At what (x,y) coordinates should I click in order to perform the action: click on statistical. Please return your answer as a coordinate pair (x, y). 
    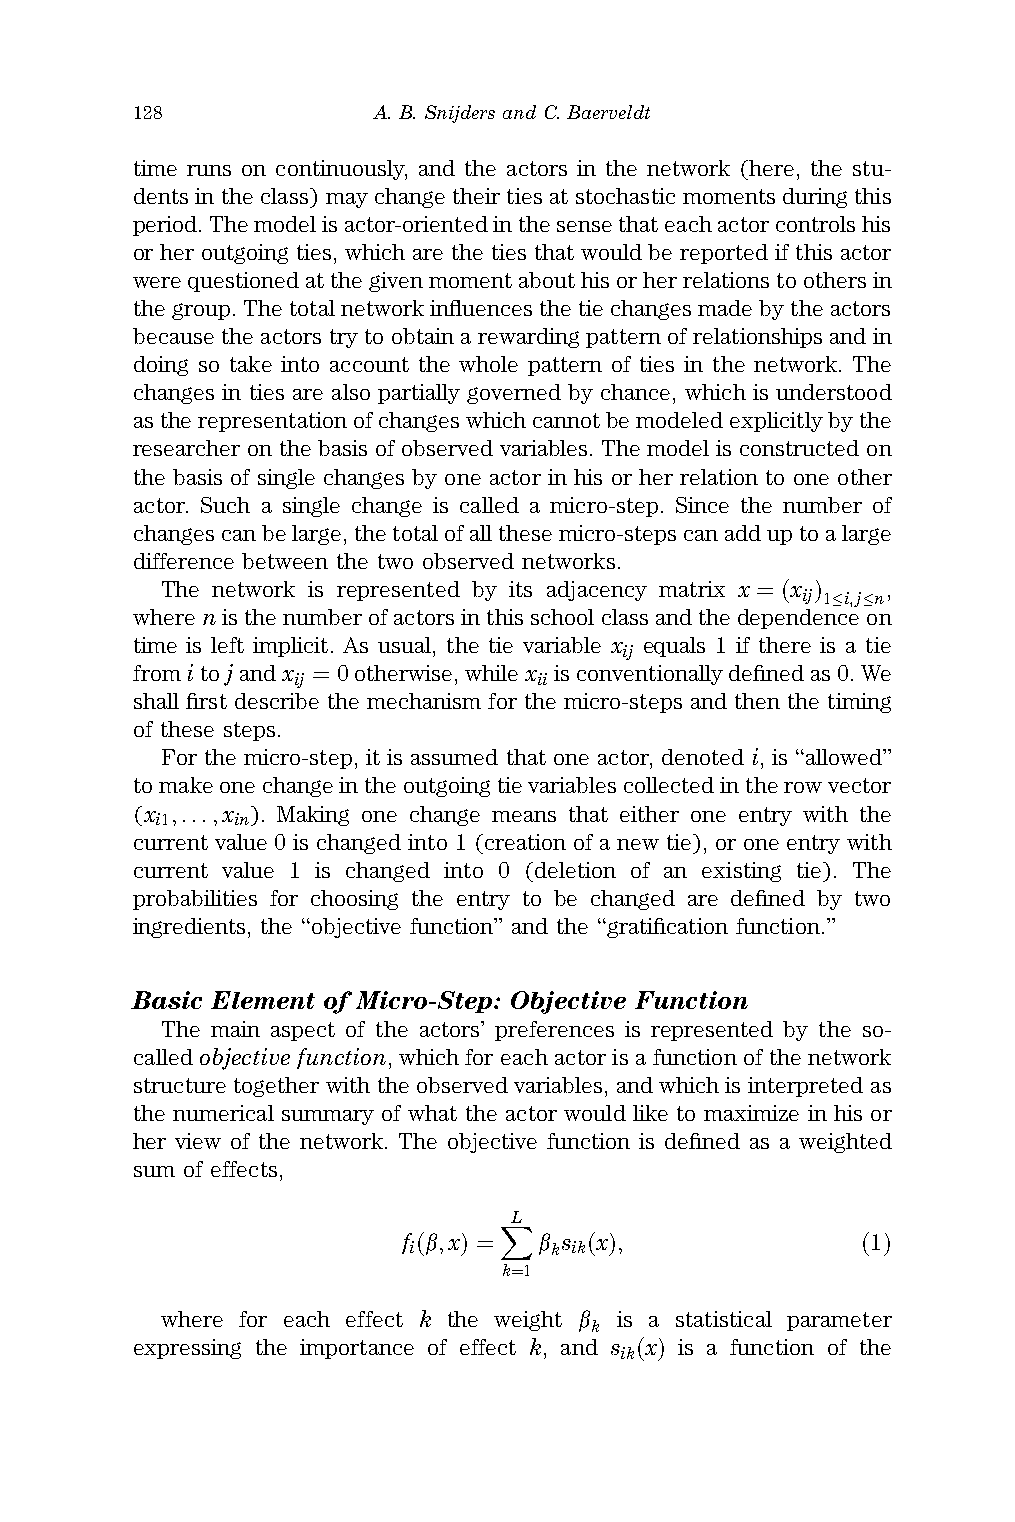
    Looking at the image, I should click on (724, 1319).
